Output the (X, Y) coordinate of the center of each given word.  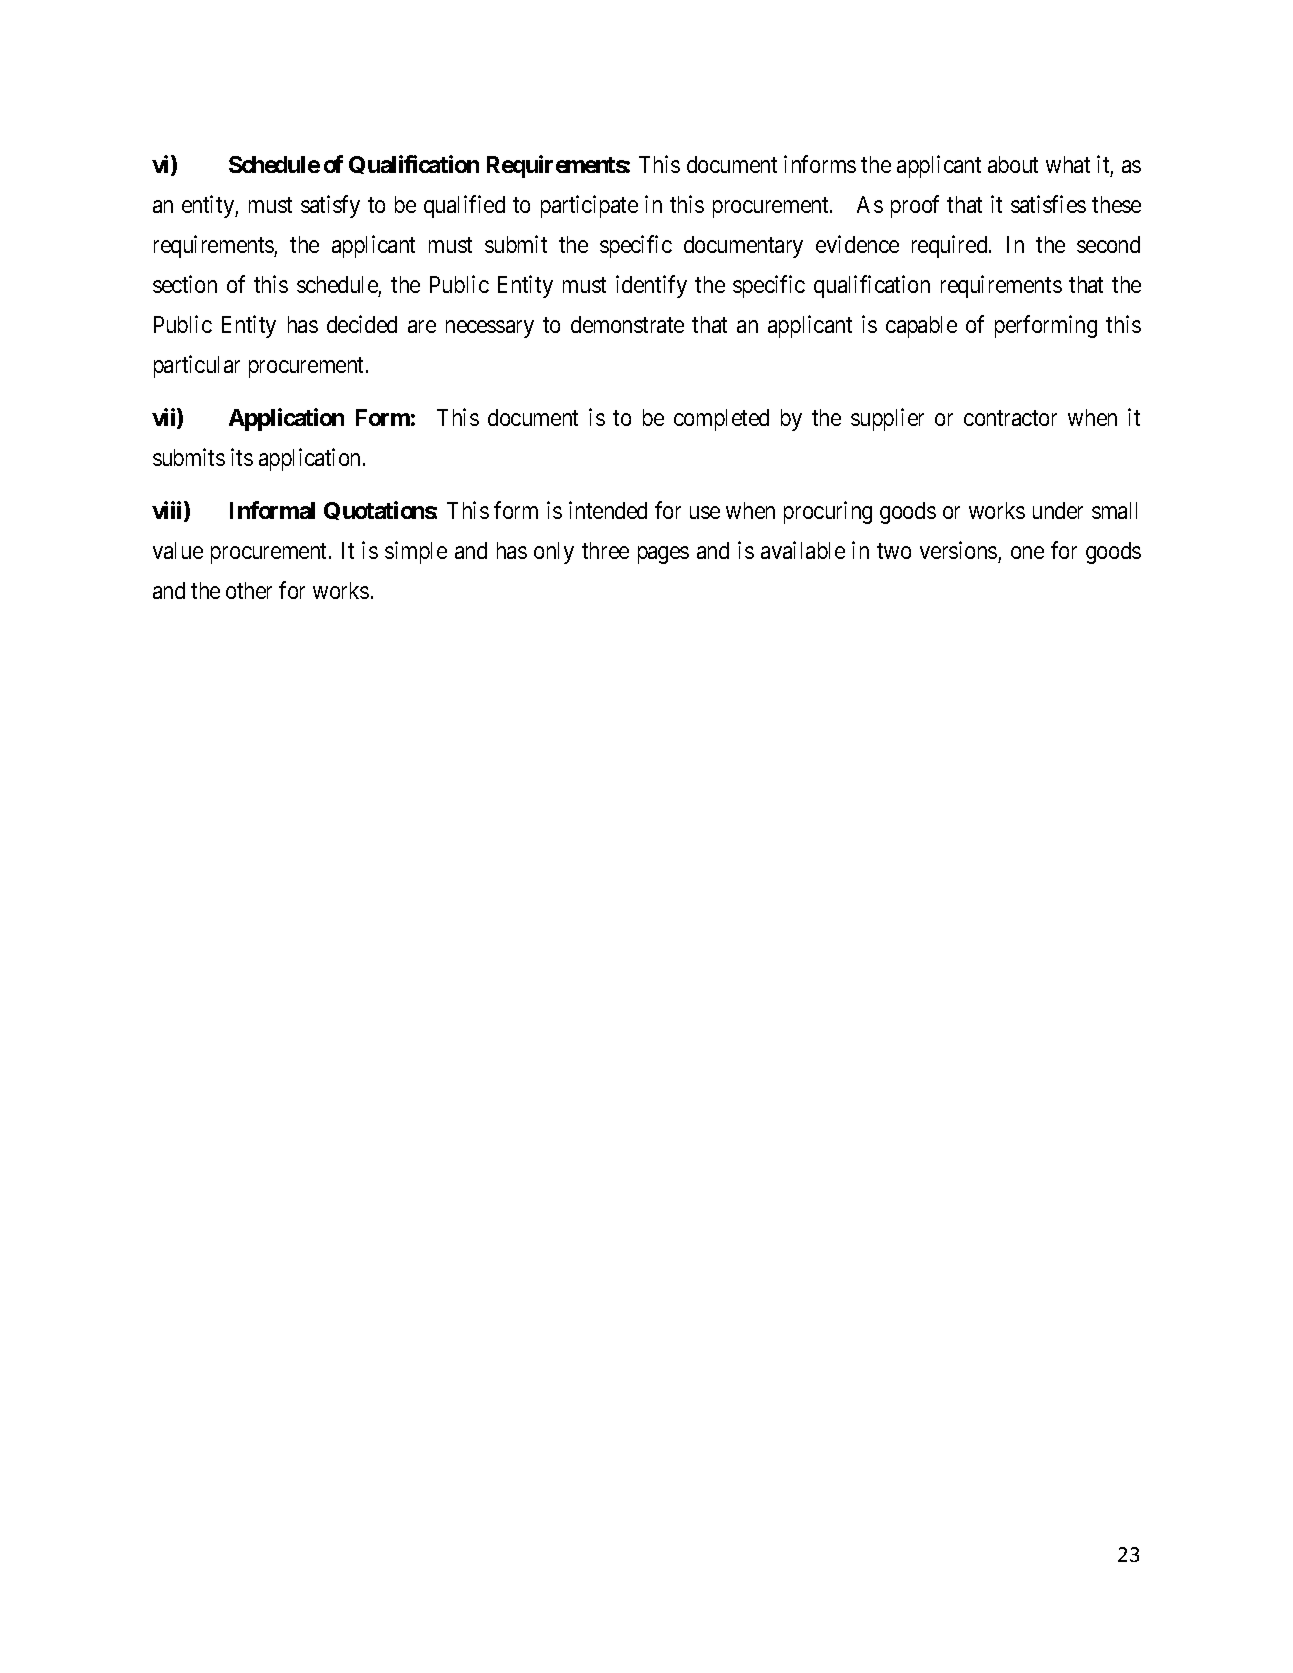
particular (197, 366)
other (249, 590)
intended (608, 510)
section (185, 284)
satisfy (330, 206)
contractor (1010, 418)
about (1013, 164)
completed (721, 420)
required (951, 246)
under (1058, 510)
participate (589, 206)
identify (651, 286)
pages (663, 555)
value (178, 550)
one (1027, 552)
